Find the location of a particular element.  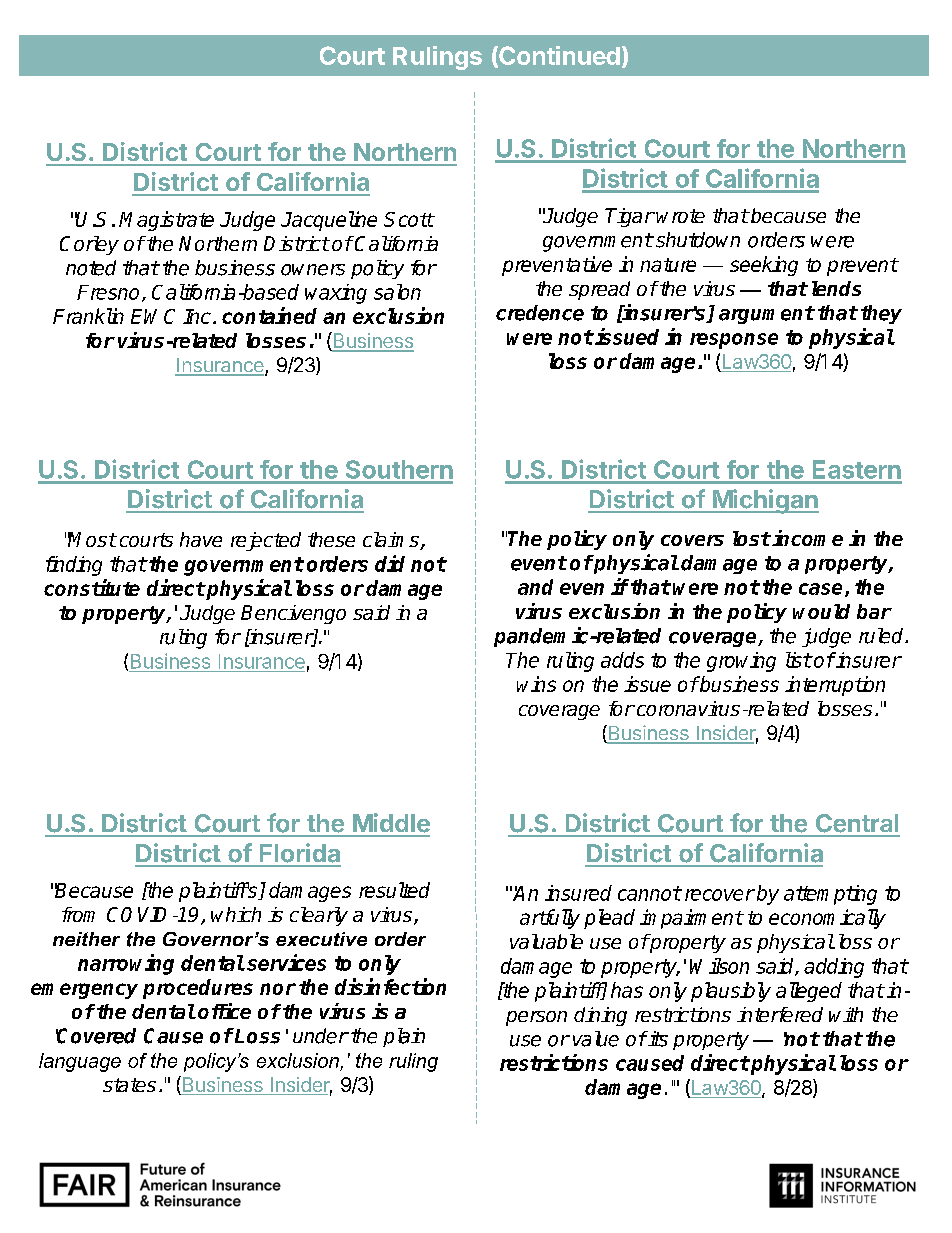

wins is located at coordinates (536, 684).
